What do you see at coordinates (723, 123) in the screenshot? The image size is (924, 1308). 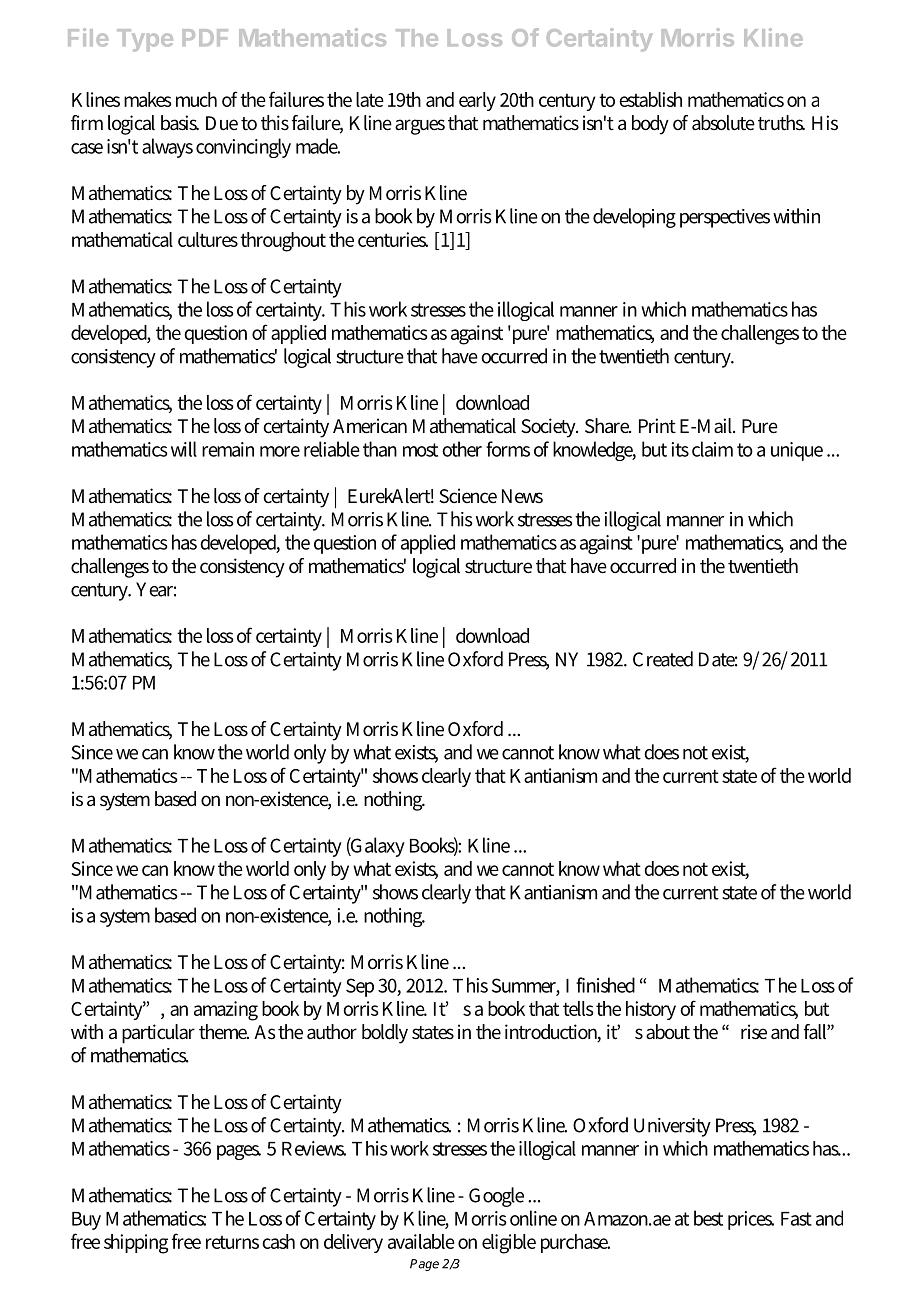 I see `absolute` at bounding box center [723, 123].
